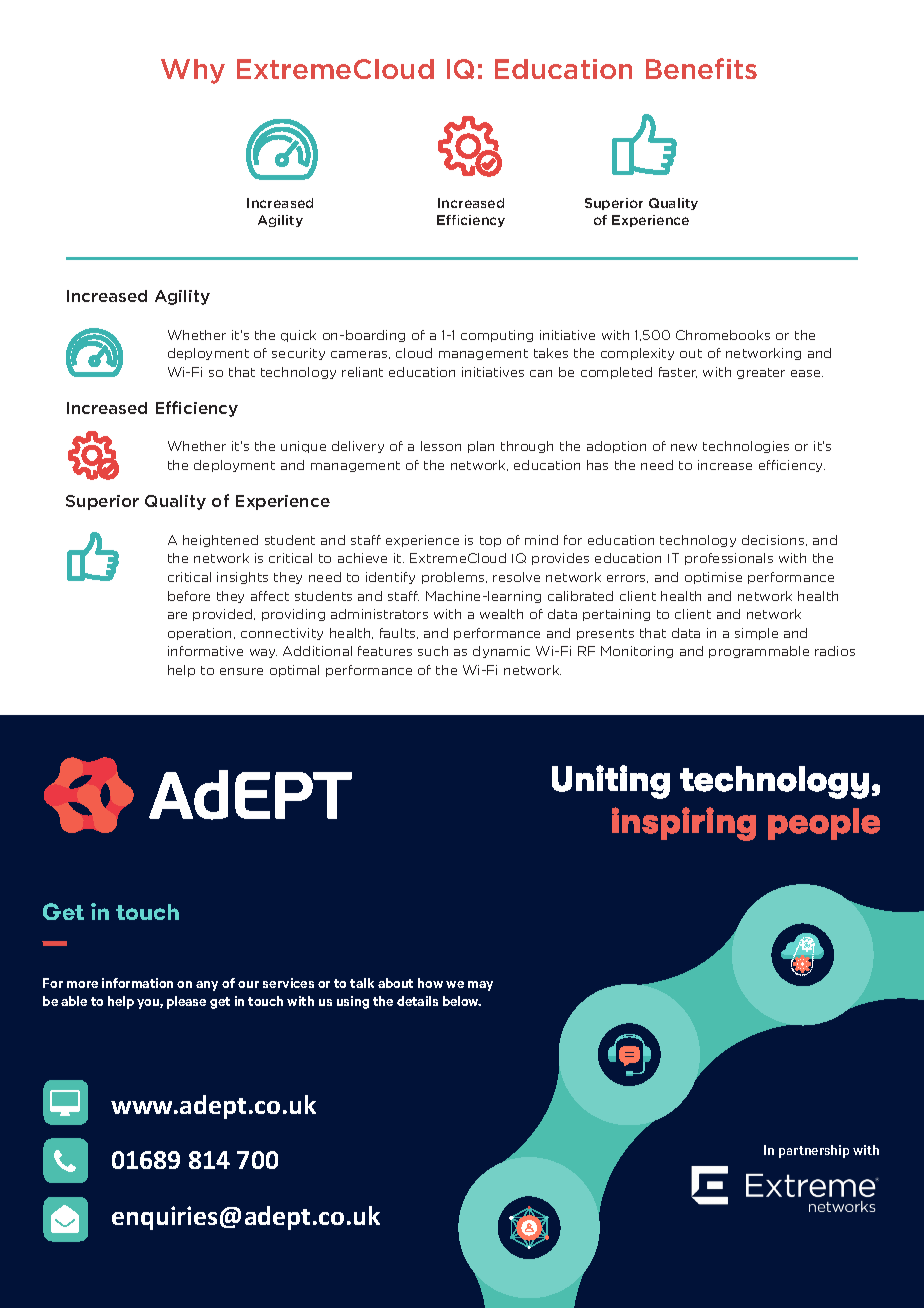 This image has width=924, height=1308. Describe the element at coordinates (189, 596) in the image. I see `before` at that location.
